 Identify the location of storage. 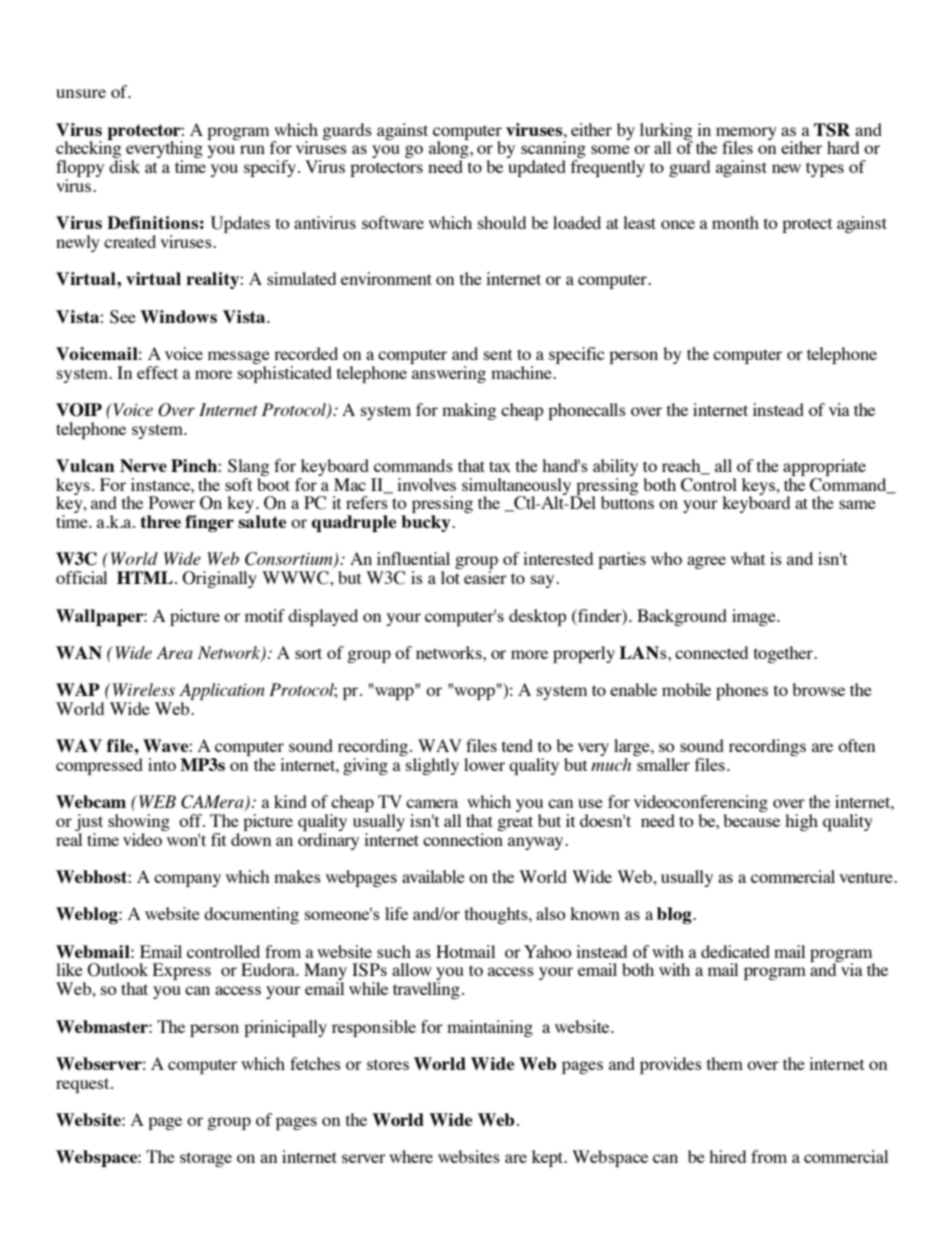
(206, 1159).
